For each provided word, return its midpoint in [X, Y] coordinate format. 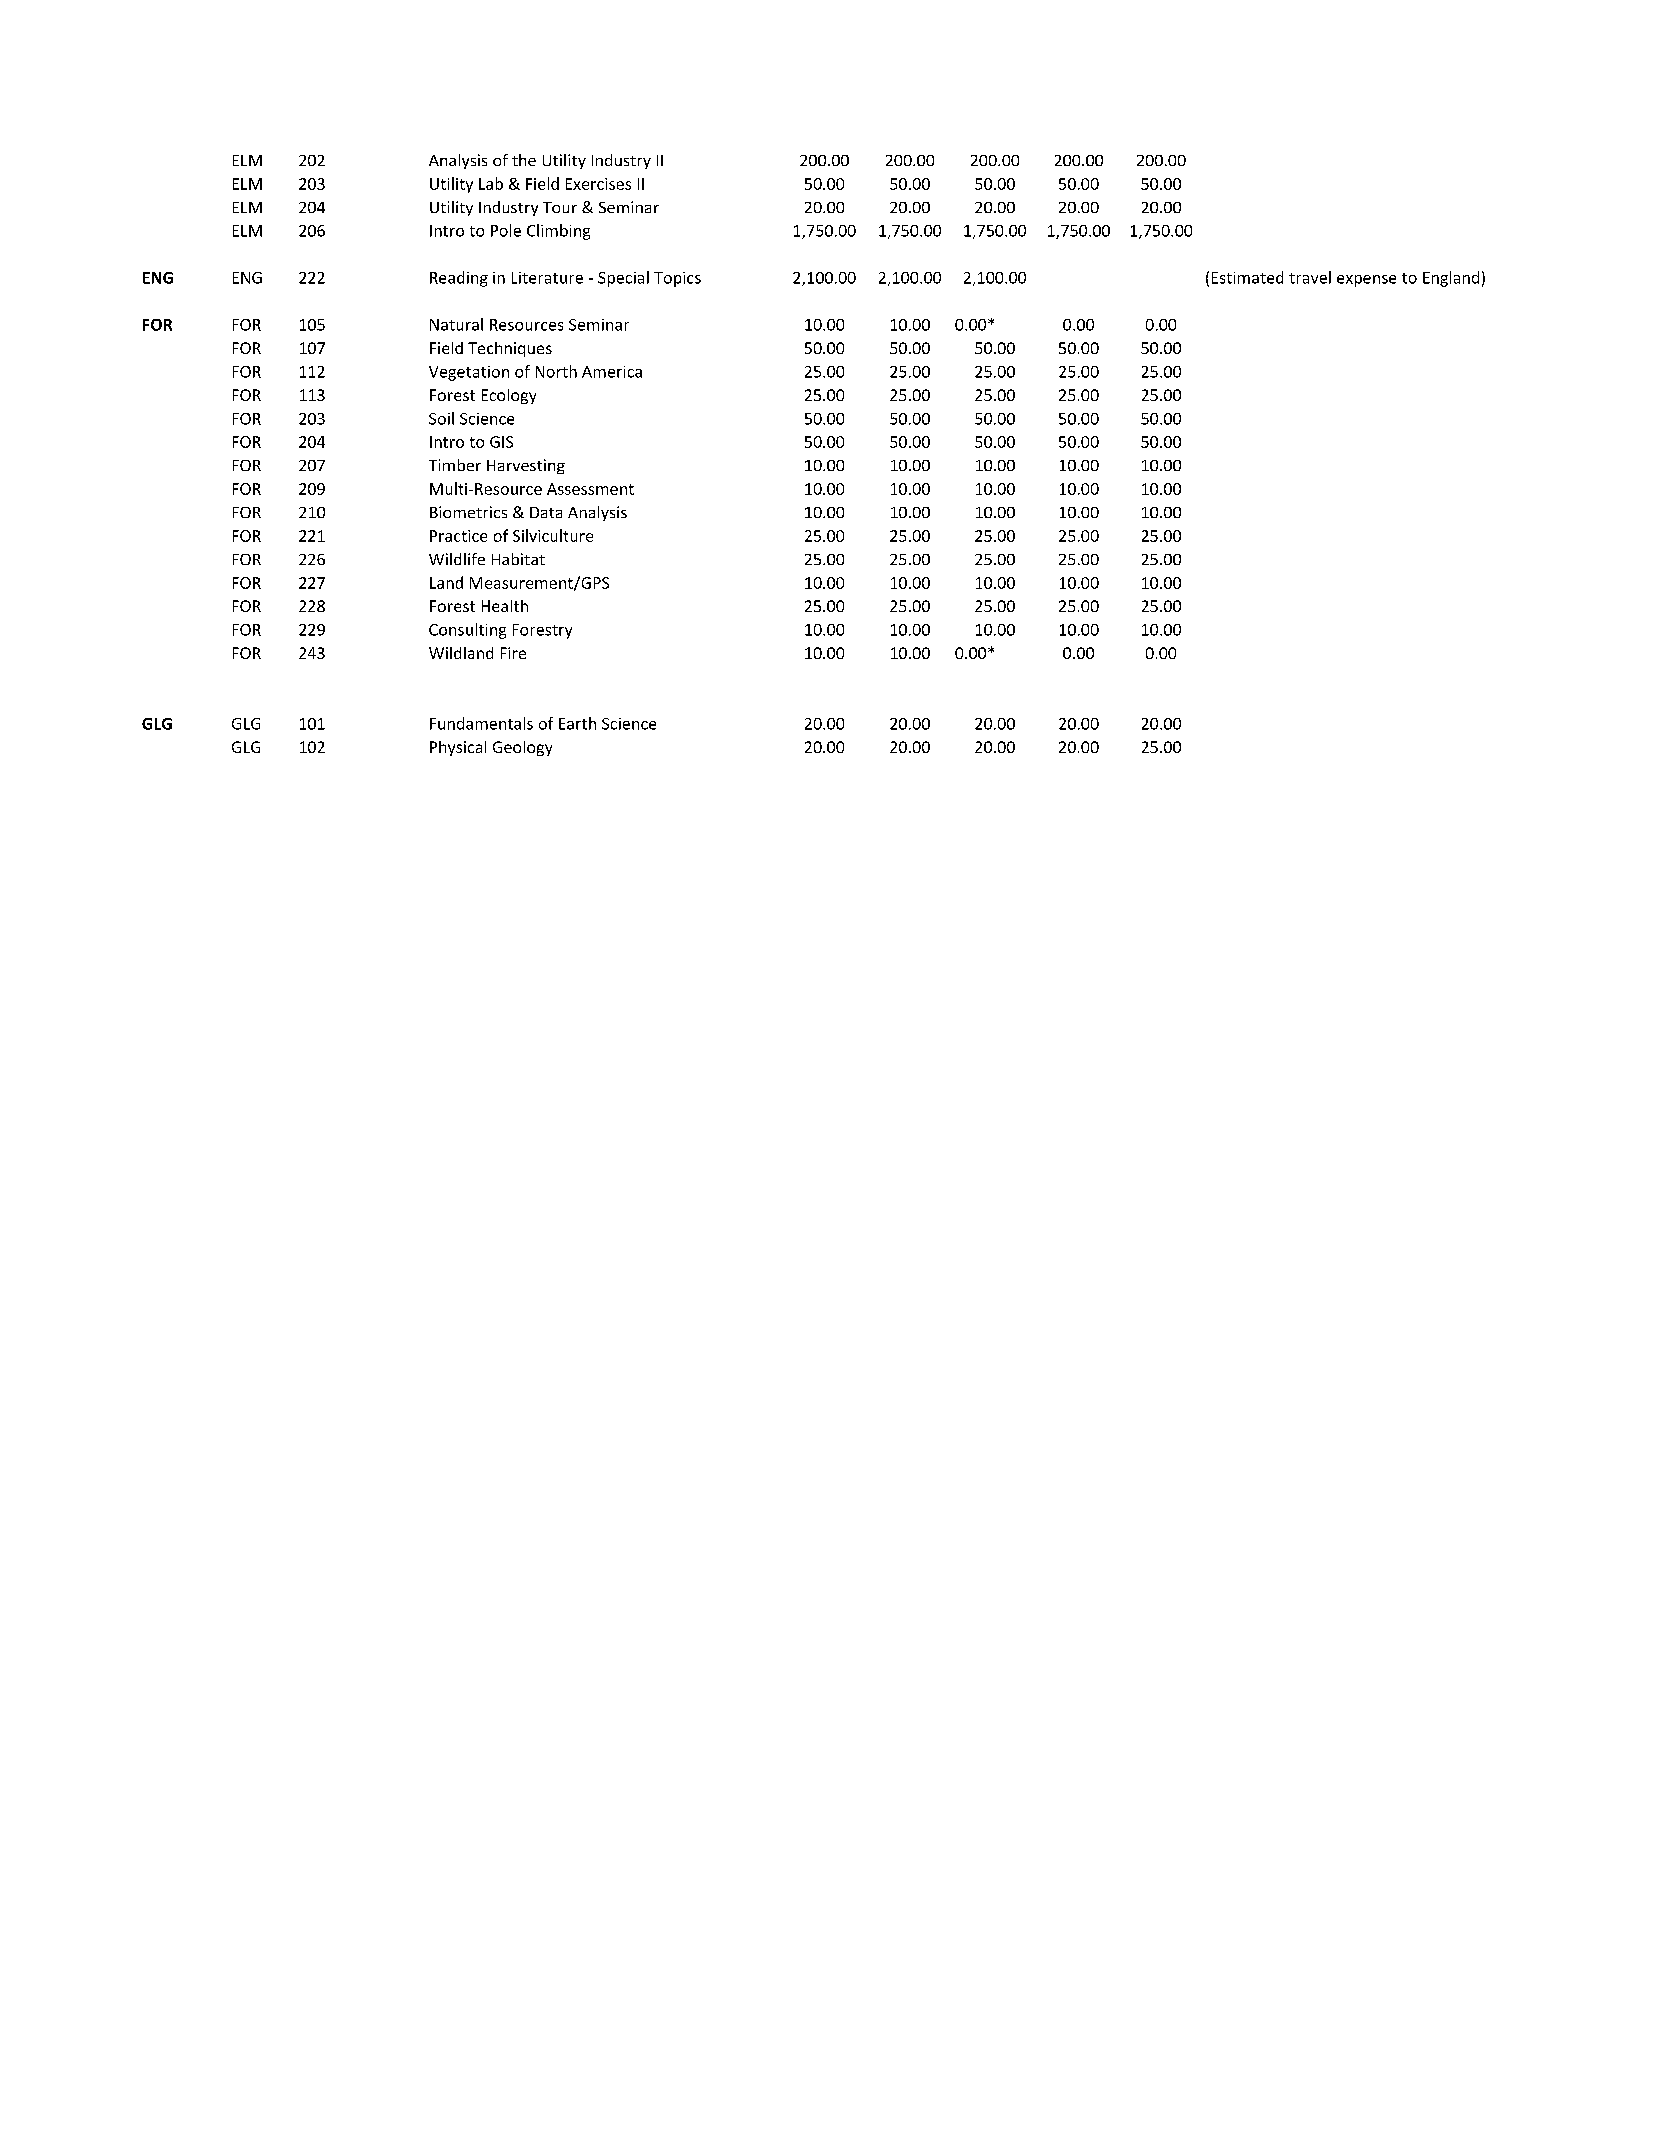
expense [1366, 281]
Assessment [590, 489]
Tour [560, 207]
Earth [577, 723]
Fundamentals [481, 723]
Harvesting [526, 466]
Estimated [1247, 277]
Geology [522, 748]
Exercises [598, 184]
